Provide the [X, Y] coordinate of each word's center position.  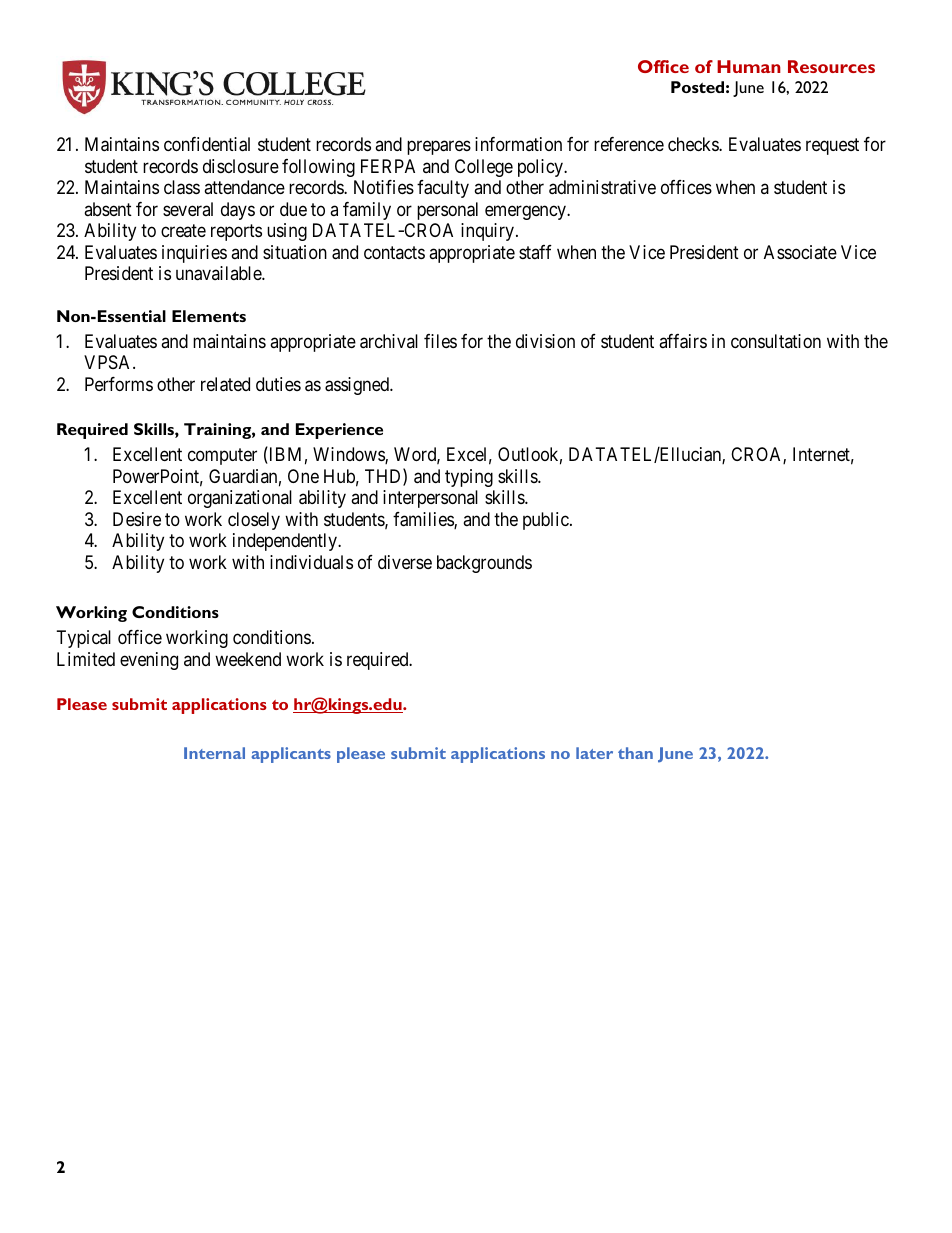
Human [749, 66]
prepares [439, 148]
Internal [214, 753]
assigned [358, 386]
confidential [207, 144]
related [225, 384]
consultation [776, 341]
